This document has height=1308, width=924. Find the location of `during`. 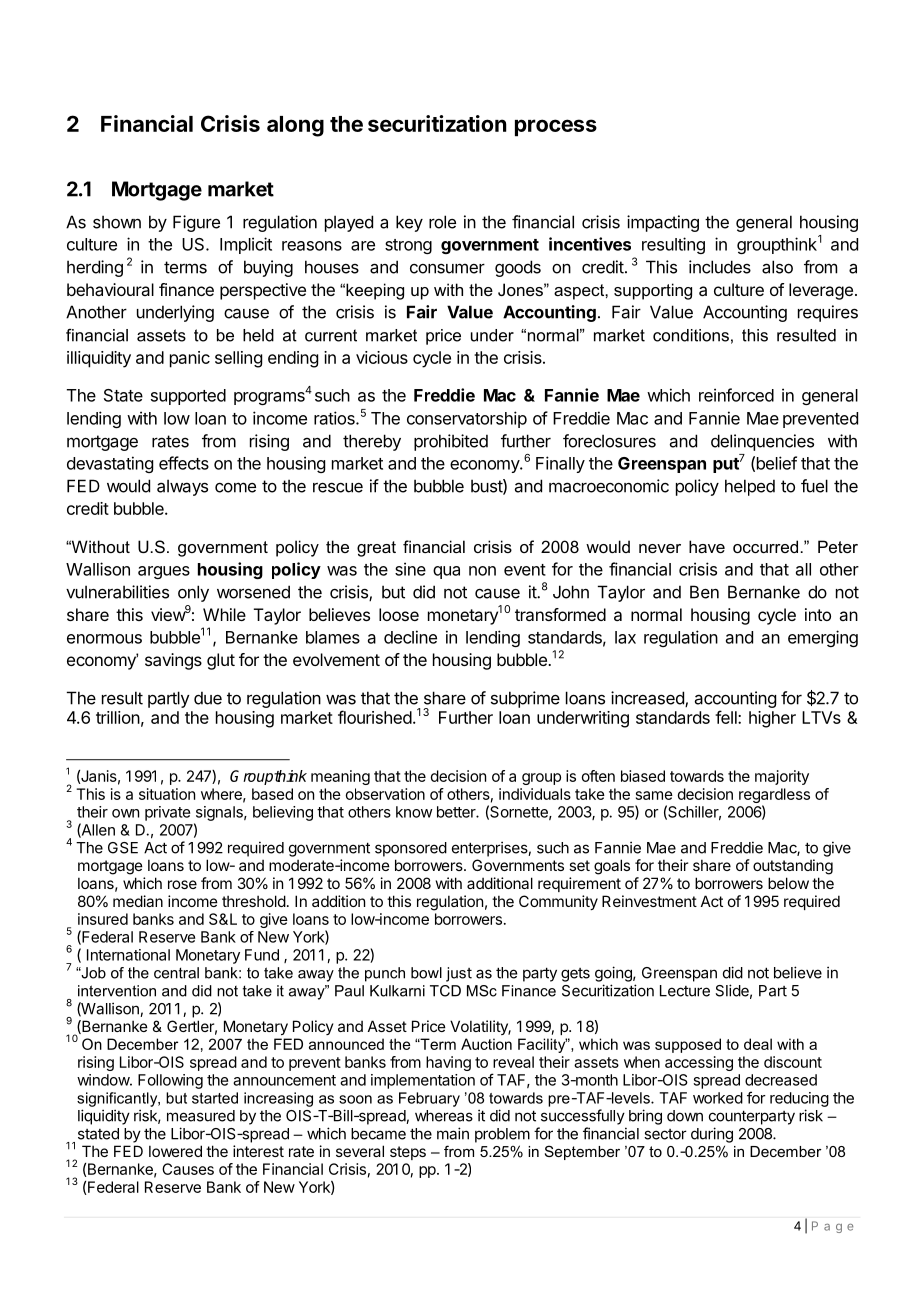

during is located at coordinates (712, 1135).
